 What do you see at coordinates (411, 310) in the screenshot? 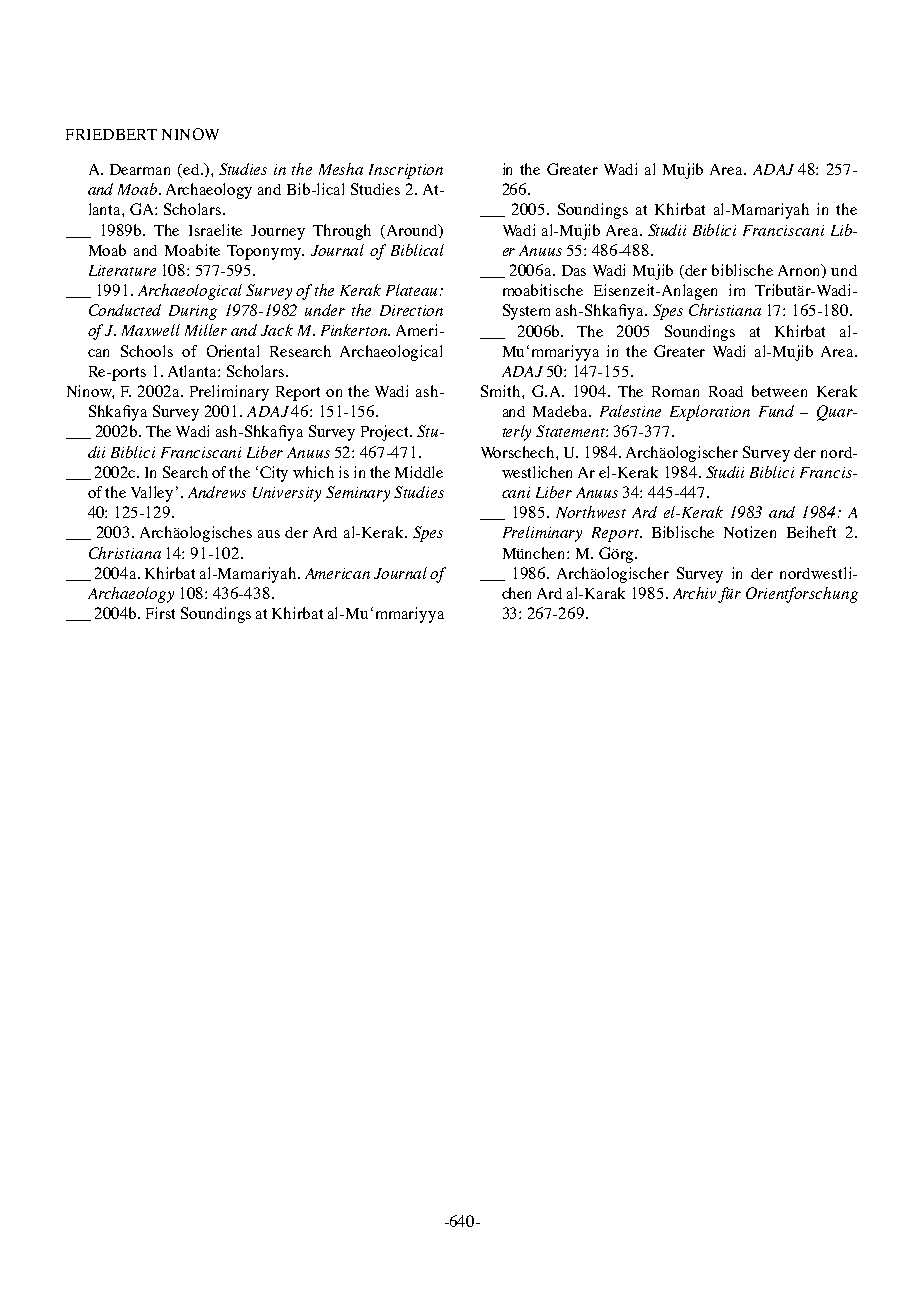
I see `Direction` at bounding box center [411, 310].
